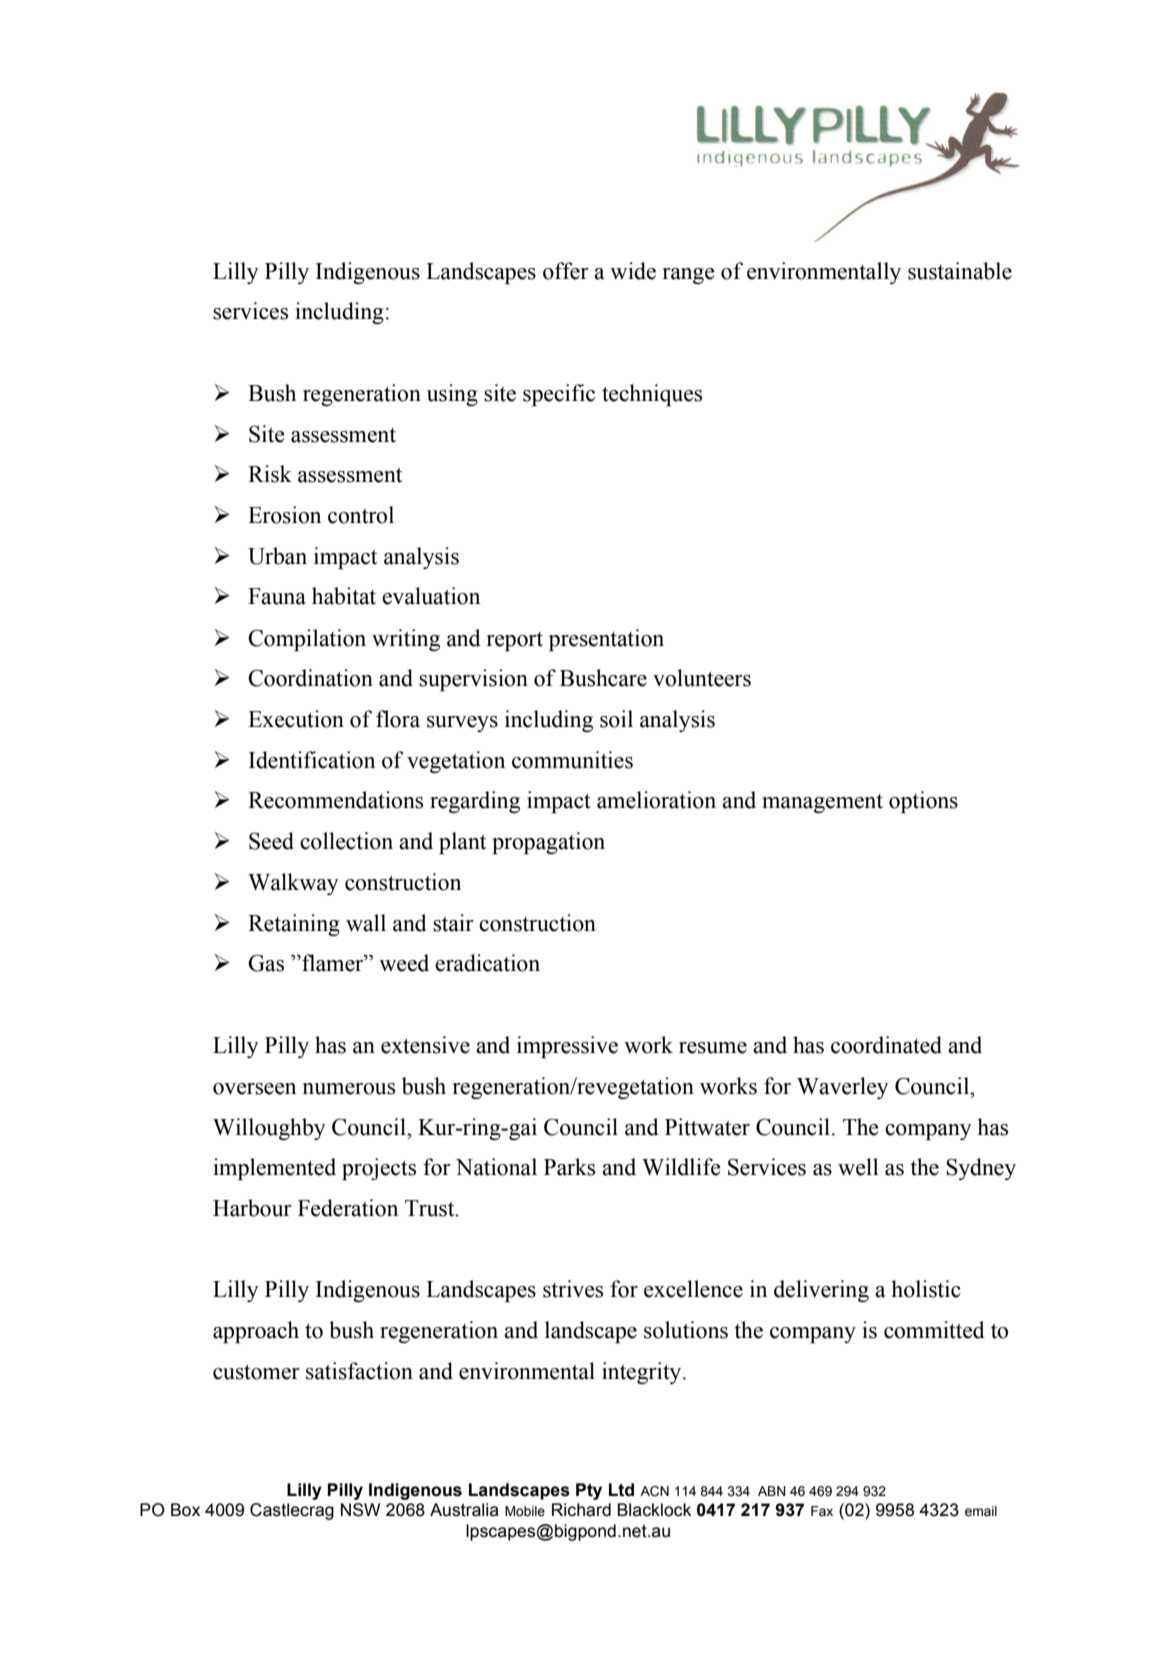 Image resolution: width=1172 pixels, height=1659 pixels. I want to click on NSW, so click(360, 1510).
